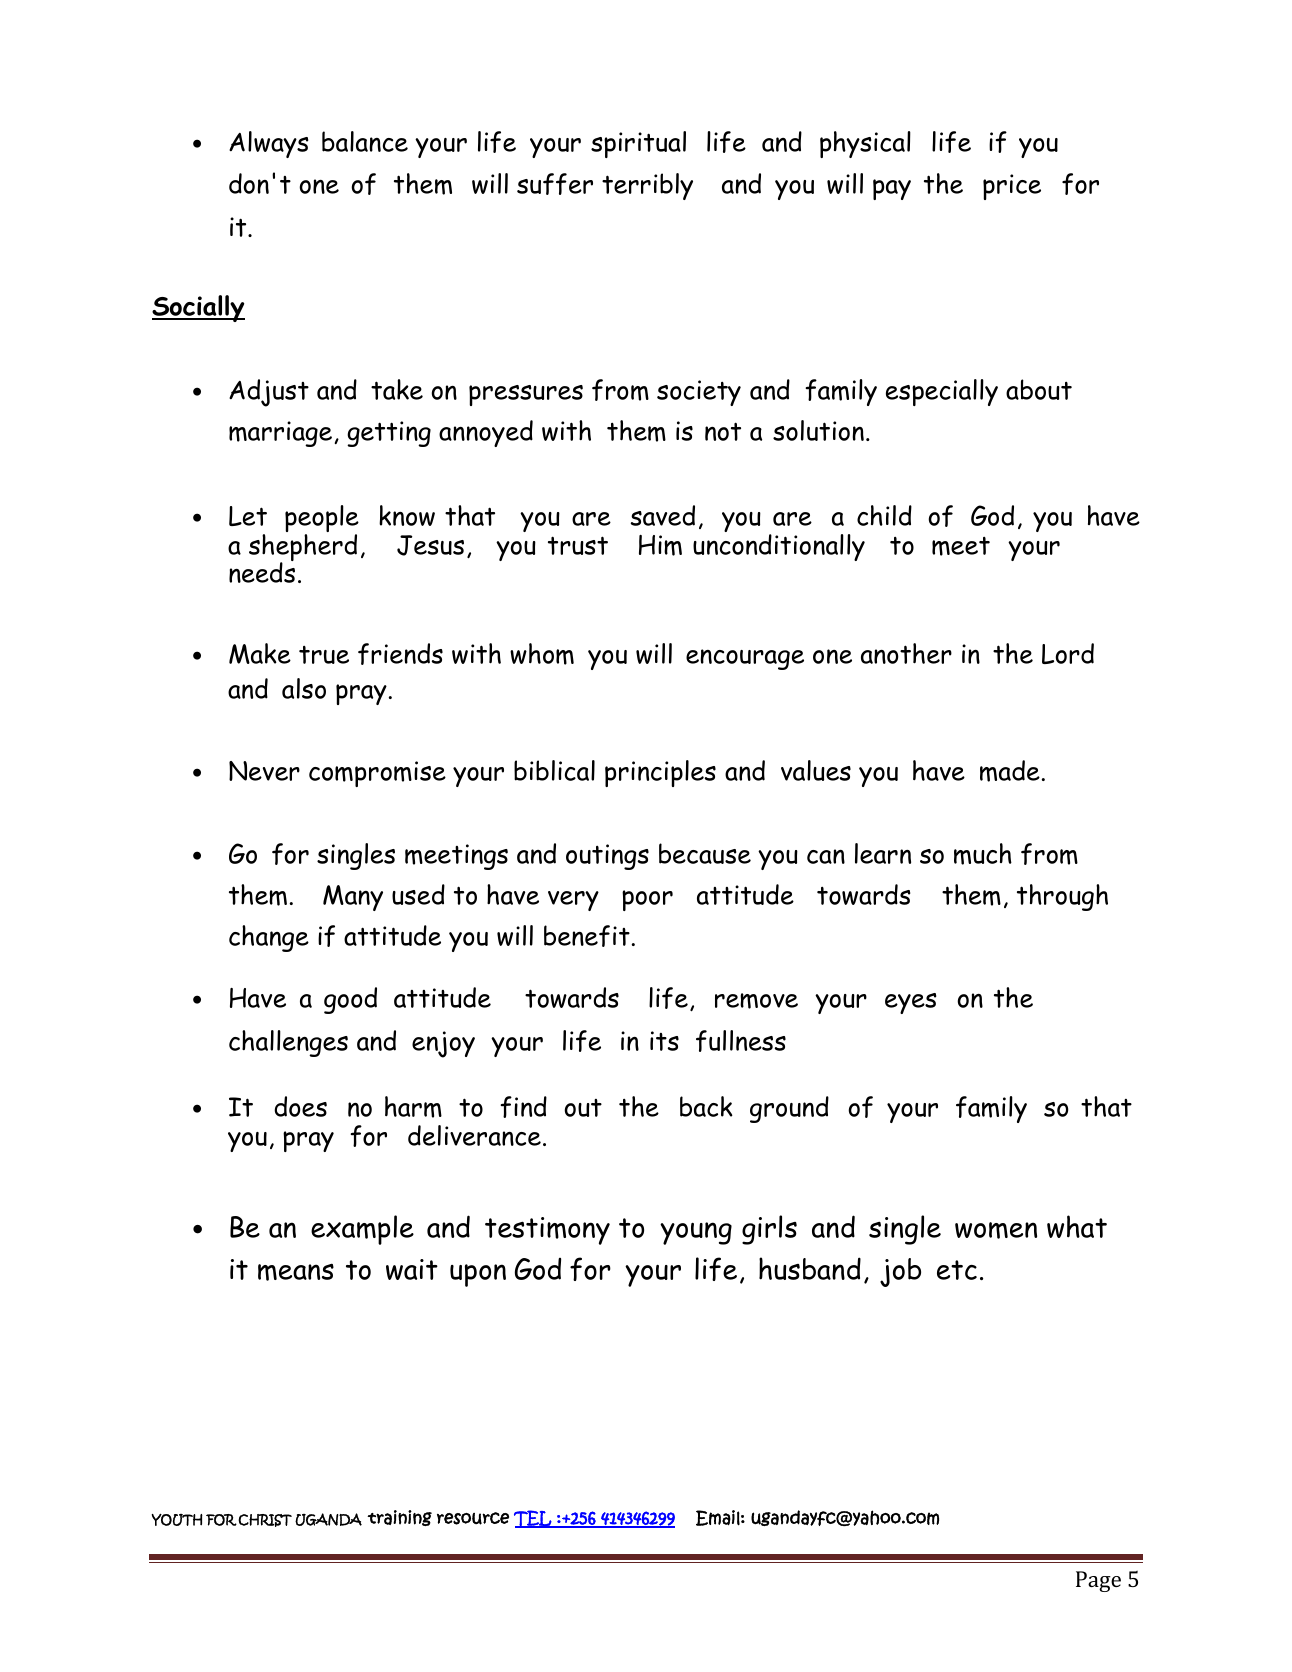  Describe the element at coordinates (1098, 1581) in the screenshot. I see `Page` at that location.
